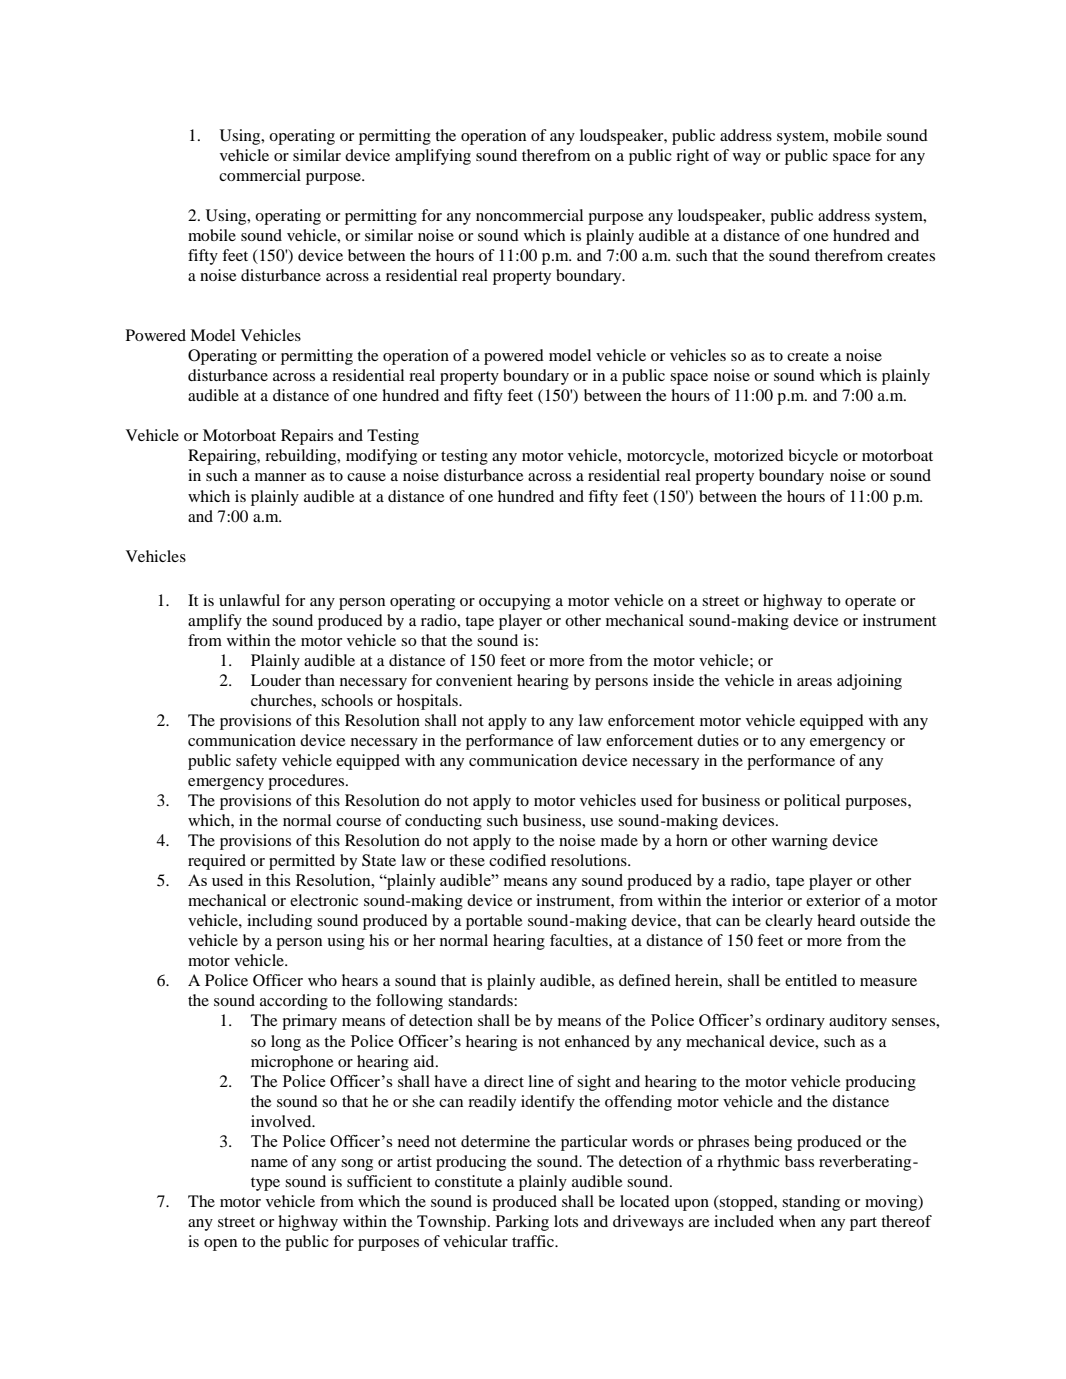 This document has height=1379, width=1066. Describe the element at coordinates (307, 437) in the document. I see `Repairs` at that location.
